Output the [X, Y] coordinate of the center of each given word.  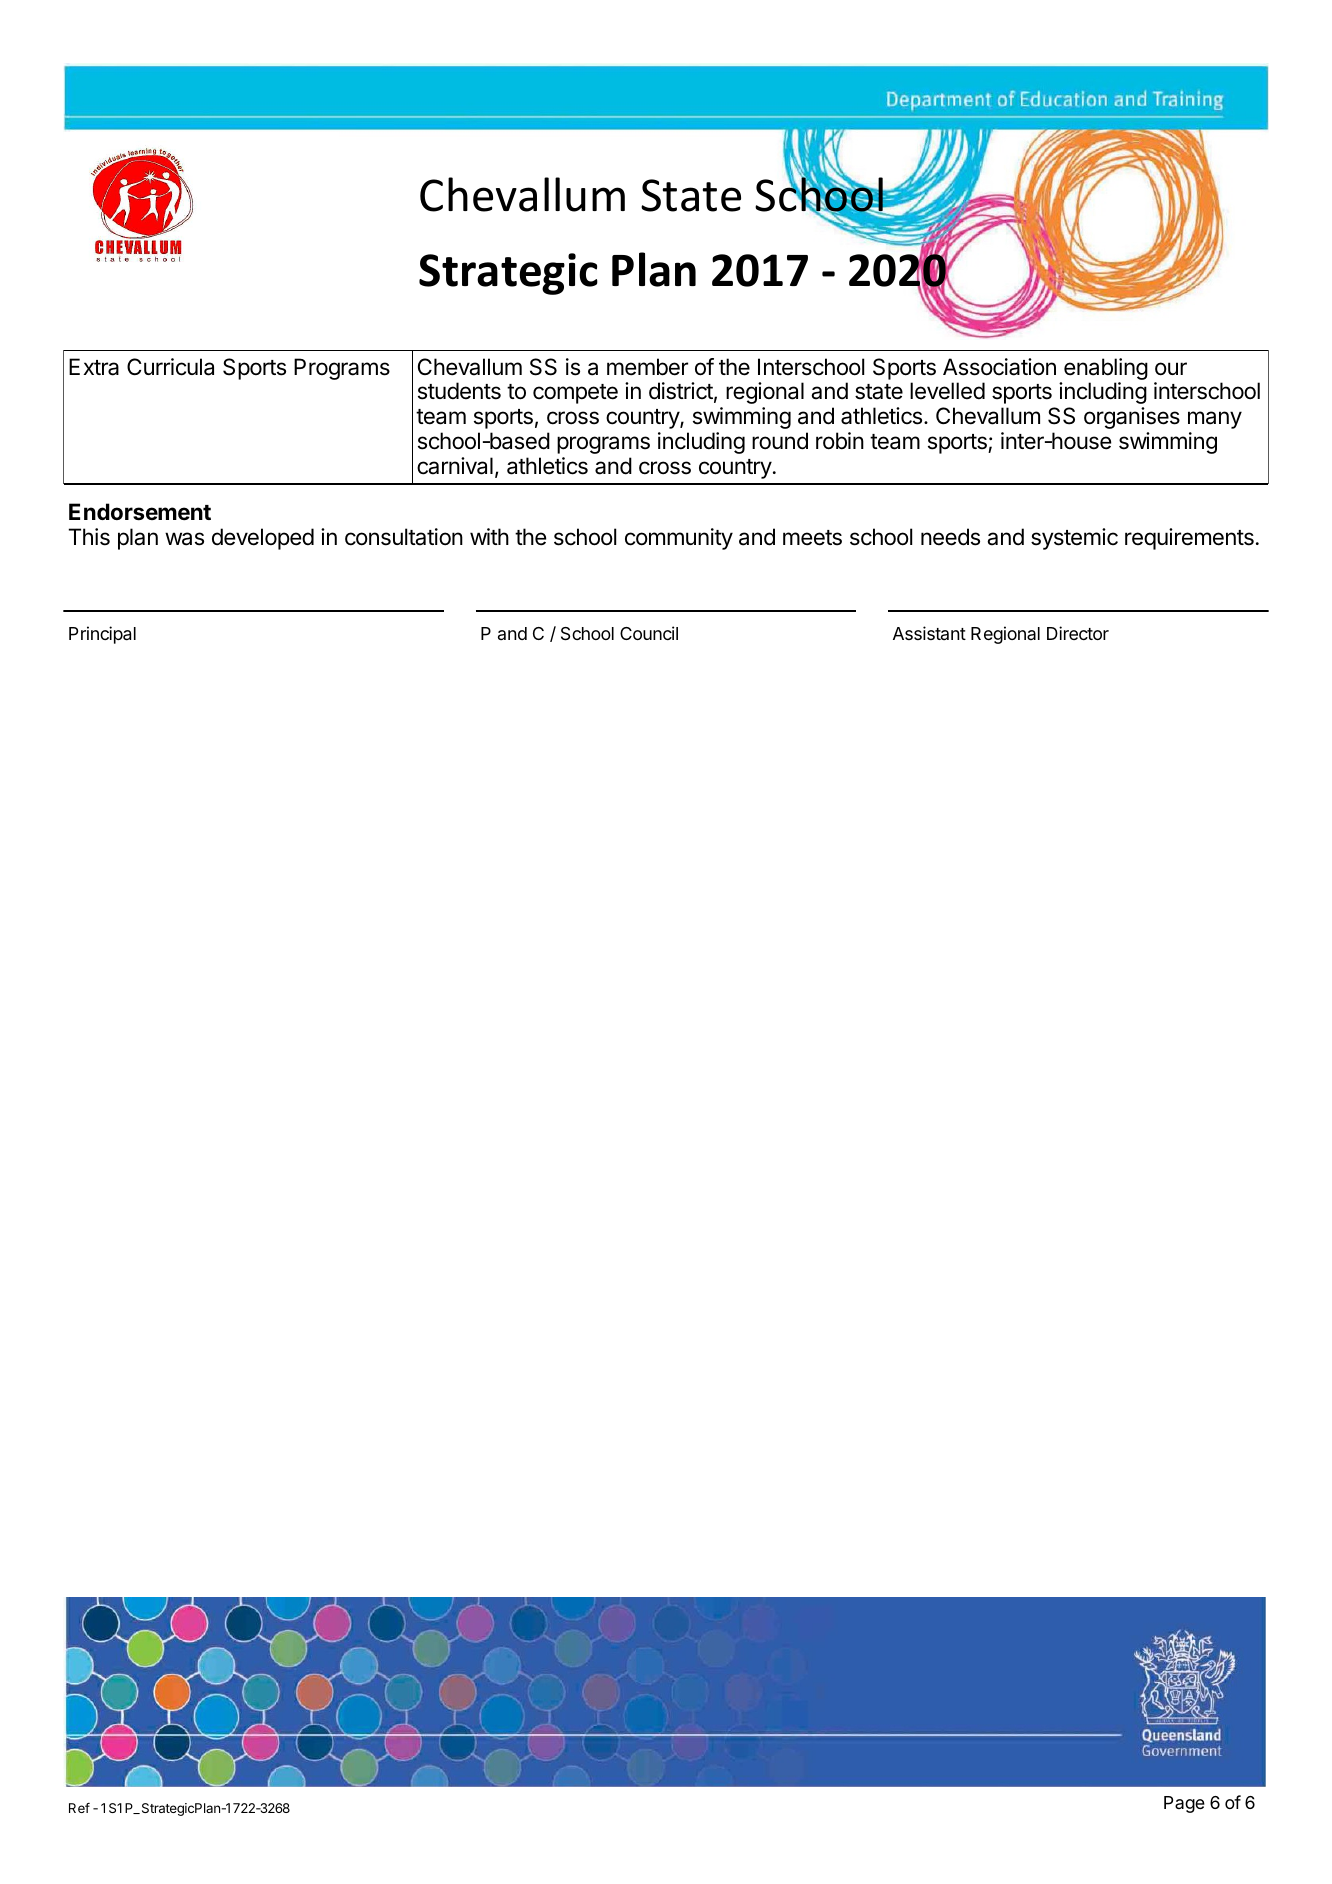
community [679, 539]
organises [1132, 418]
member [647, 367]
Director [1078, 633]
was [184, 539]
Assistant [929, 633]
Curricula [170, 367]
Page [1184, 1804]
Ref [79, 1808]
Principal [102, 635]
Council [649, 633]
